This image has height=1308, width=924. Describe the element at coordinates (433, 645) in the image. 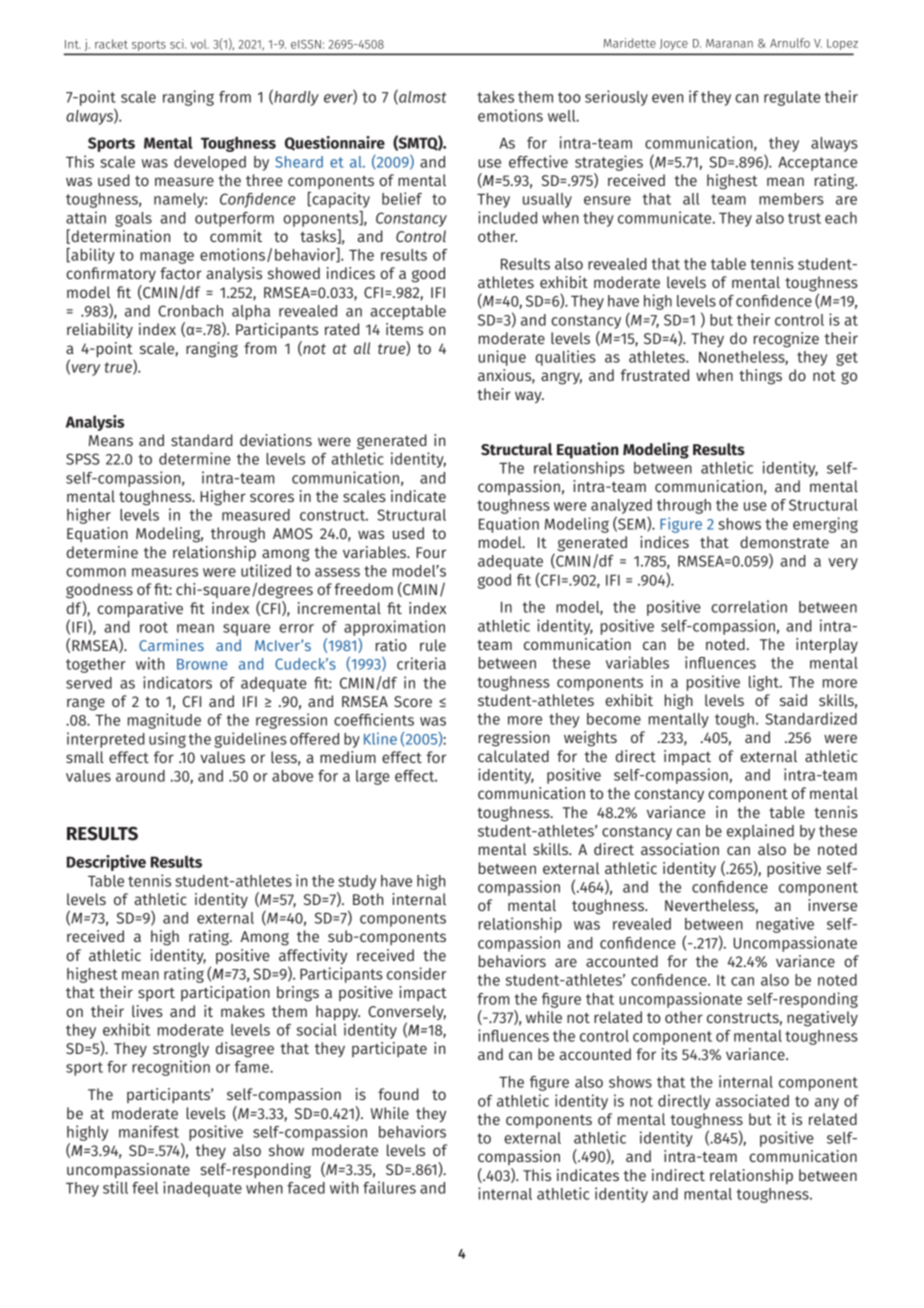

I see `rule` at that location.
